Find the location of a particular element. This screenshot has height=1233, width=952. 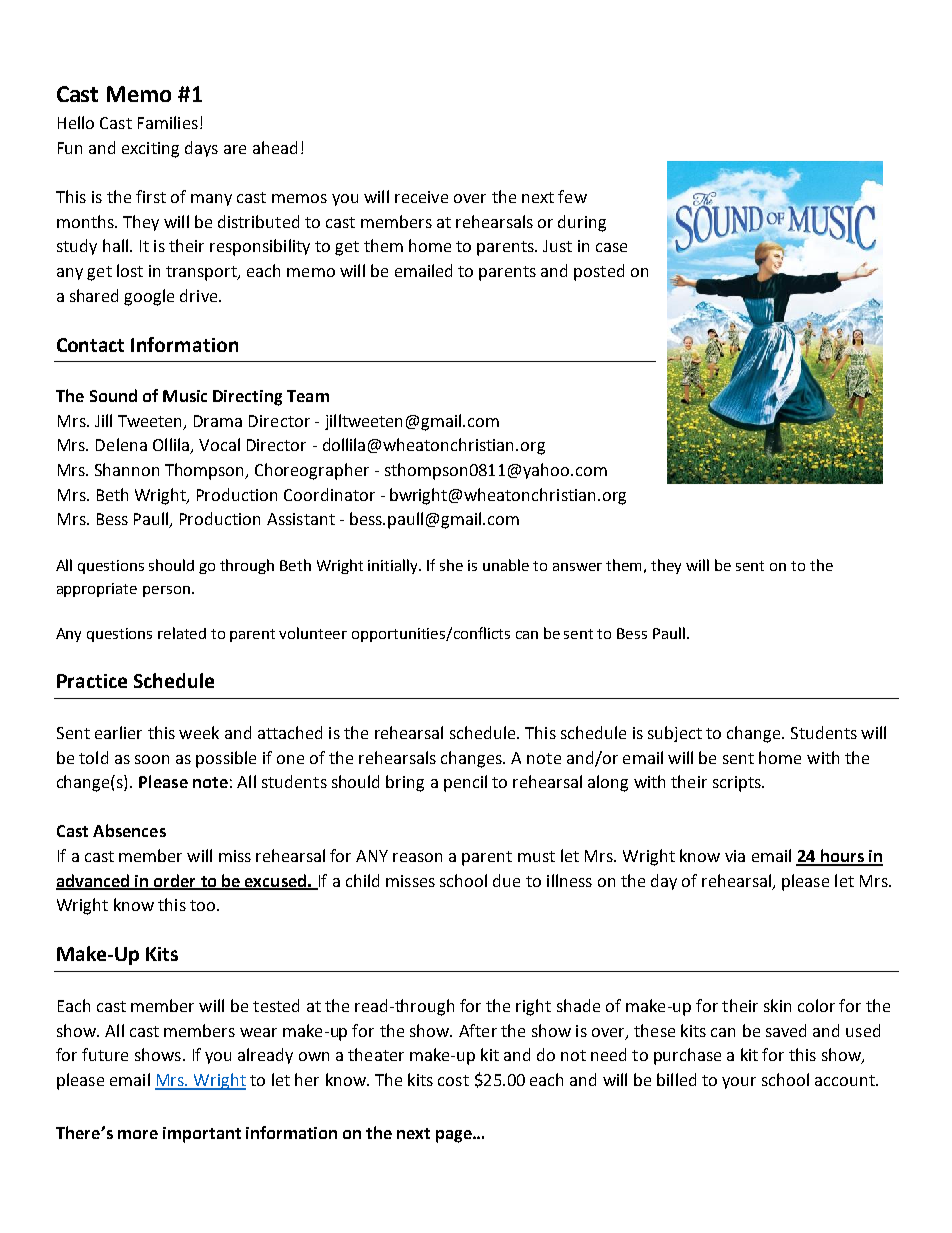

receive is located at coordinates (421, 197).
